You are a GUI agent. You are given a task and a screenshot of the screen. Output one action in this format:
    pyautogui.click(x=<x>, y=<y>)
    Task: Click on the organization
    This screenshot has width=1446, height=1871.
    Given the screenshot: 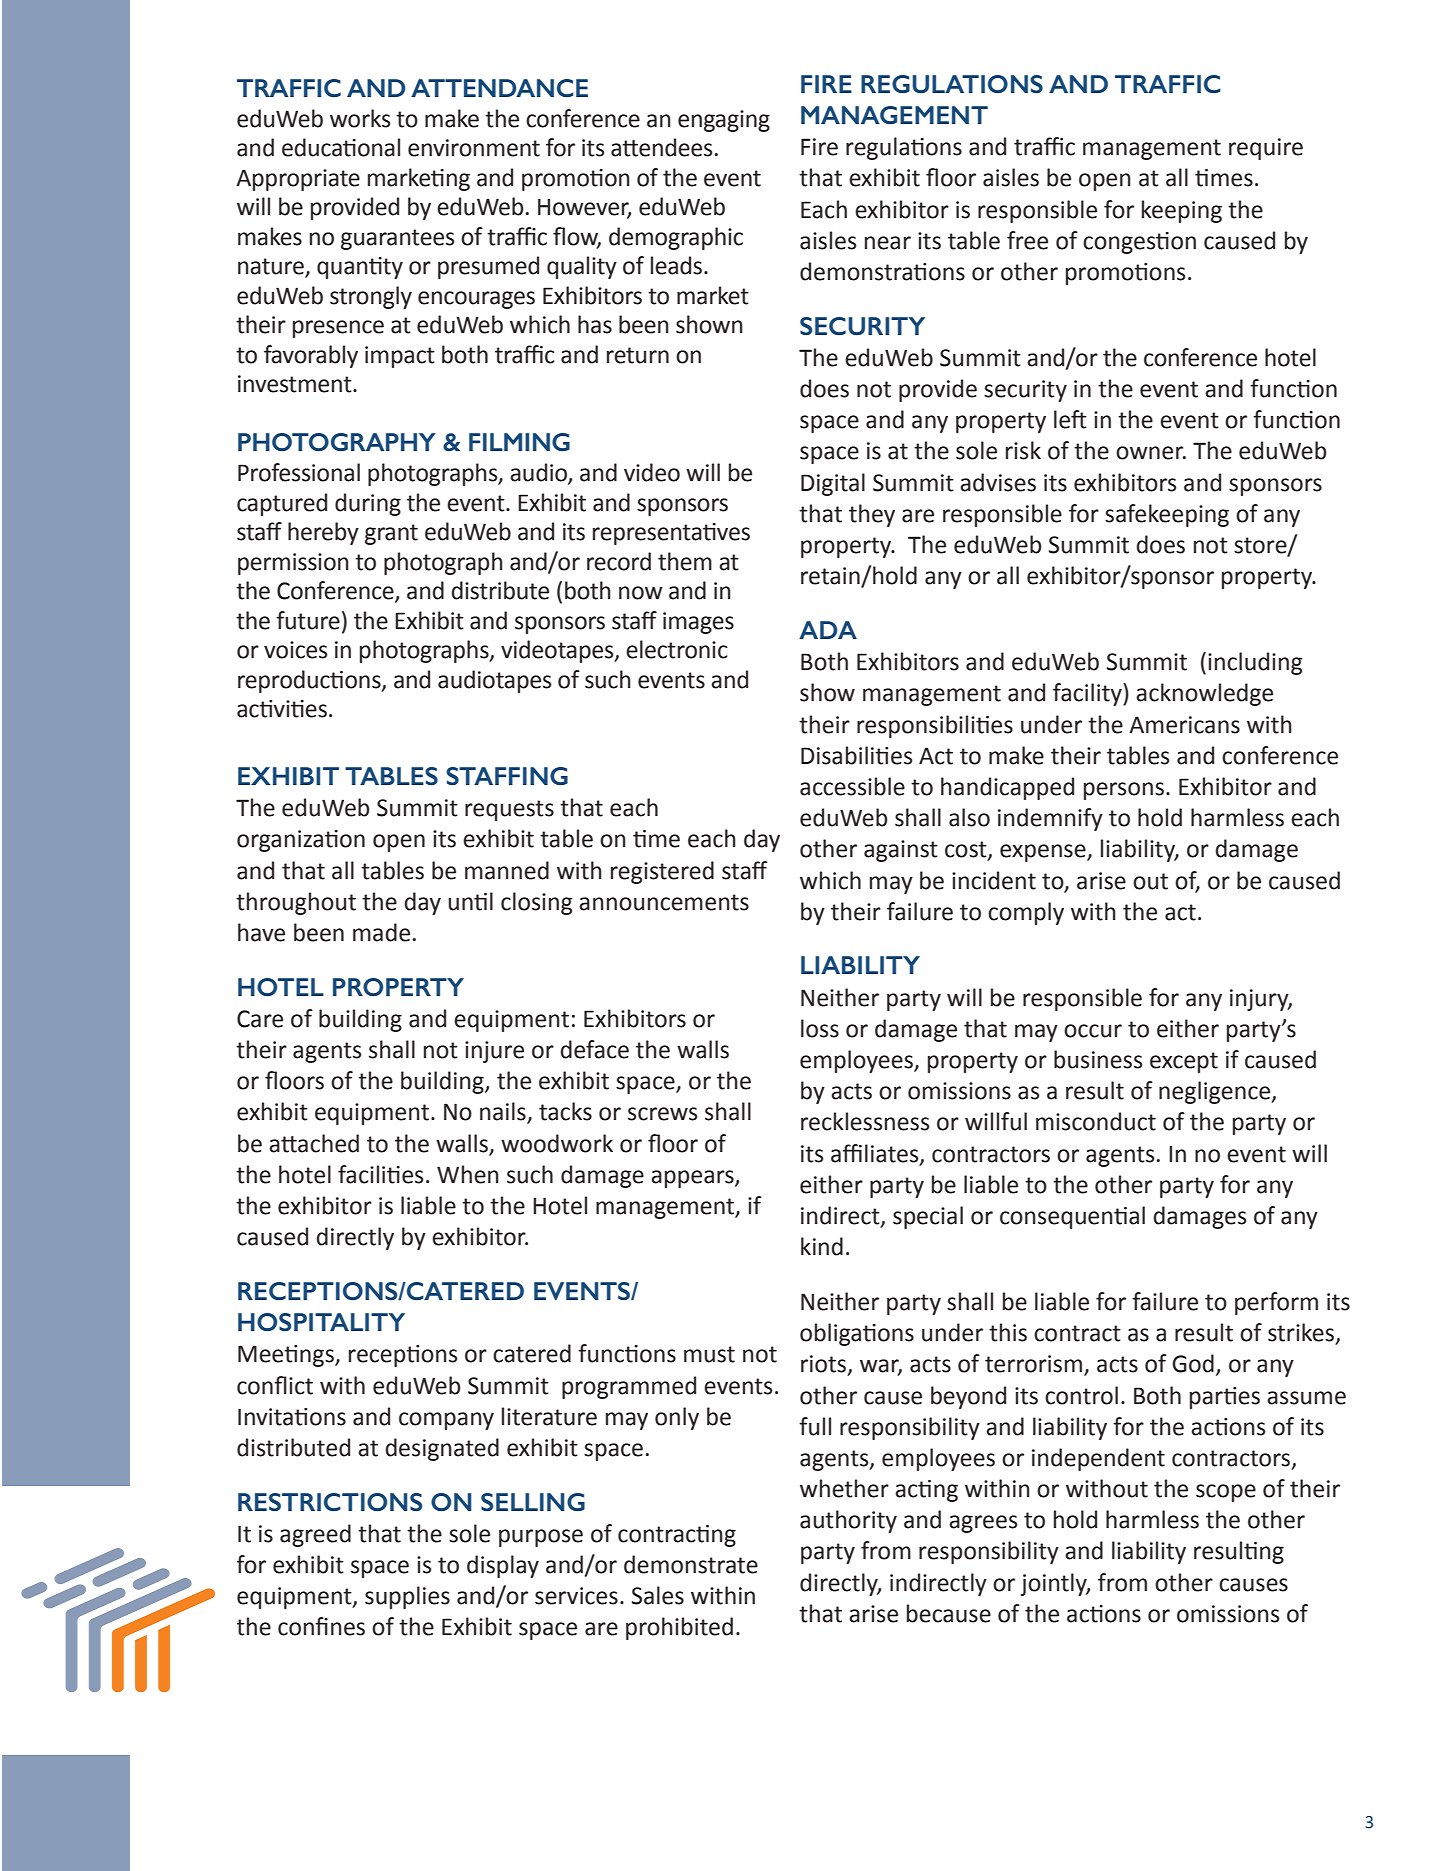 What is the action you would take?
    pyautogui.click(x=301, y=841)
